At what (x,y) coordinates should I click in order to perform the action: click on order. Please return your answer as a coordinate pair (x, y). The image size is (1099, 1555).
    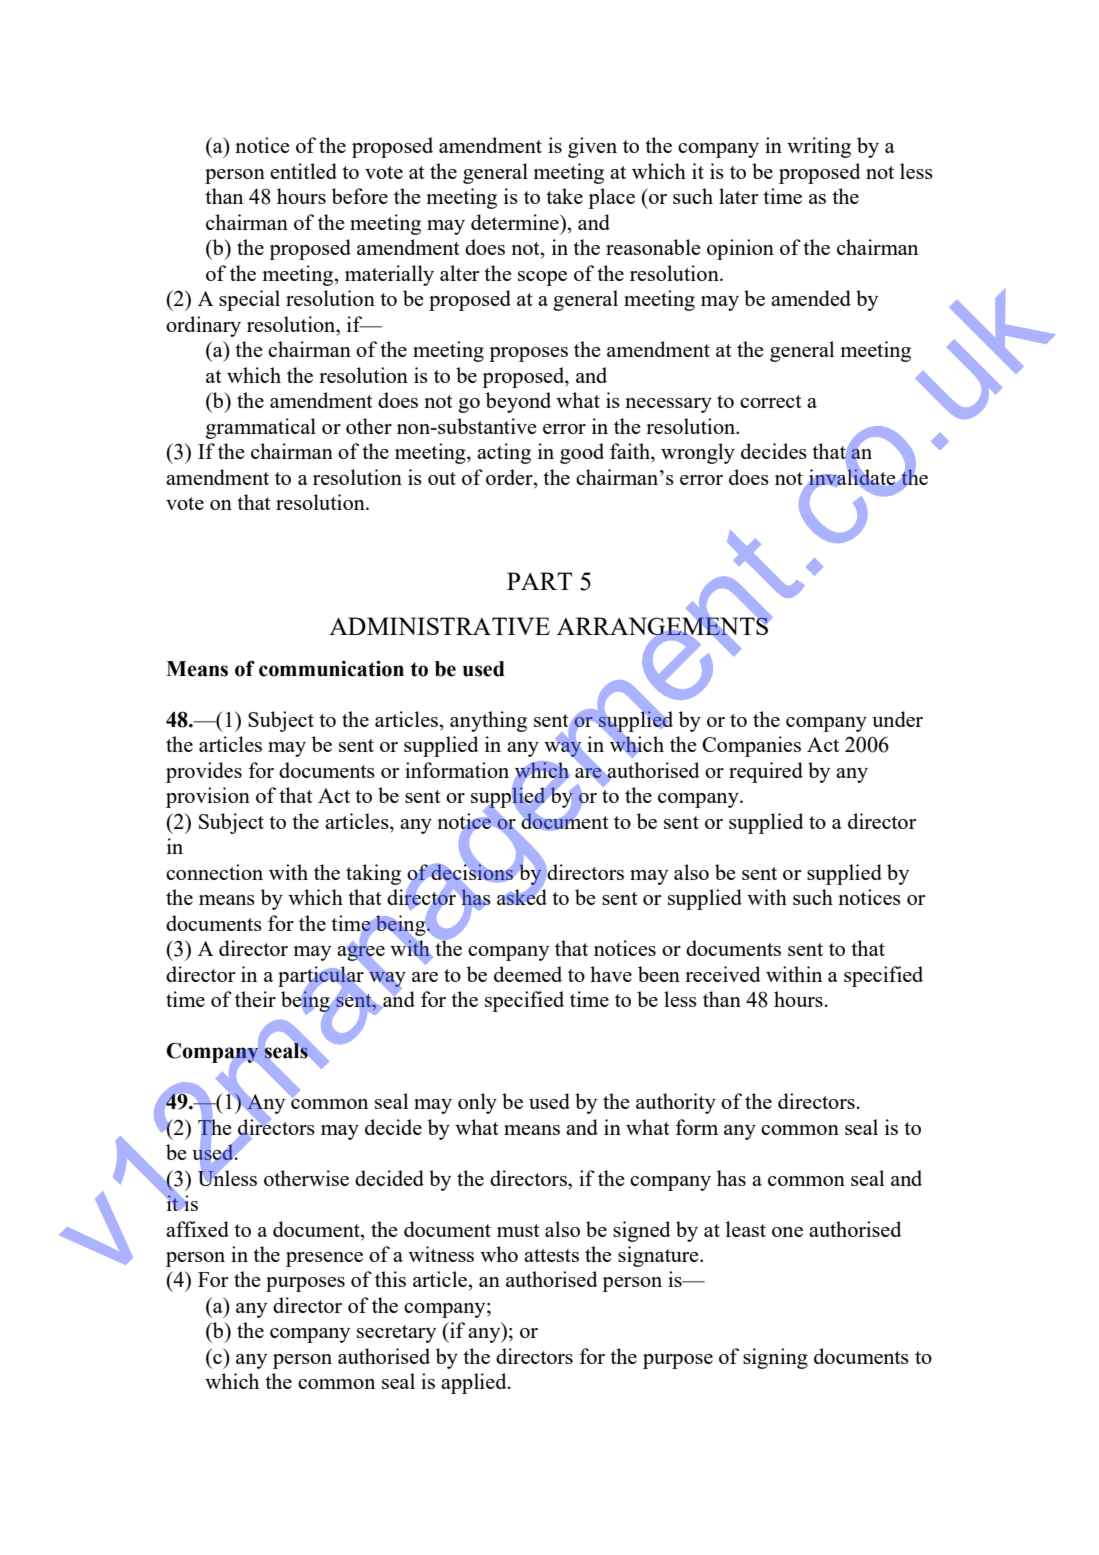
    Looking at the image, I should click on (510, 477).
